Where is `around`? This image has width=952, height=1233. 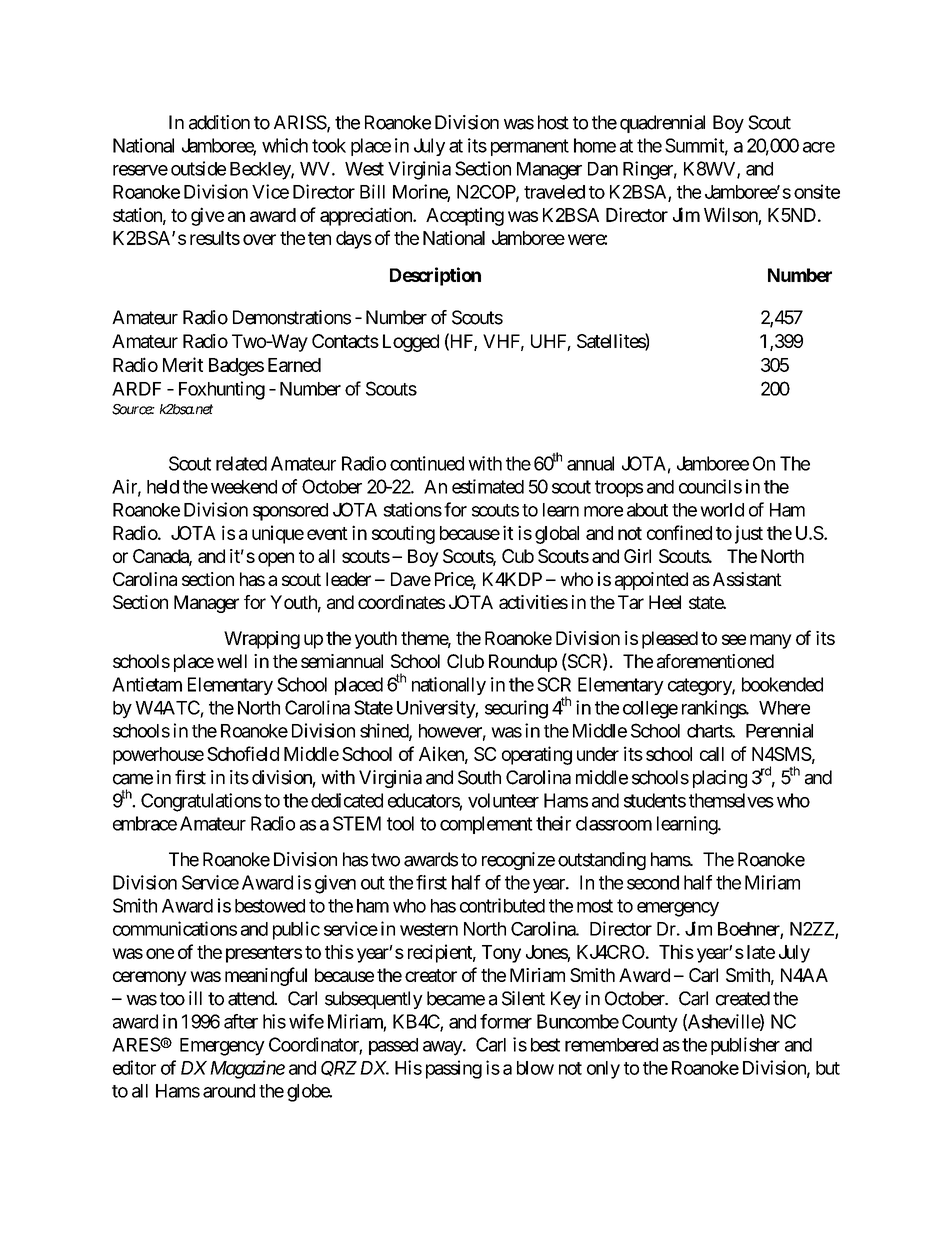 around is located at coordinates (229, 1091).
